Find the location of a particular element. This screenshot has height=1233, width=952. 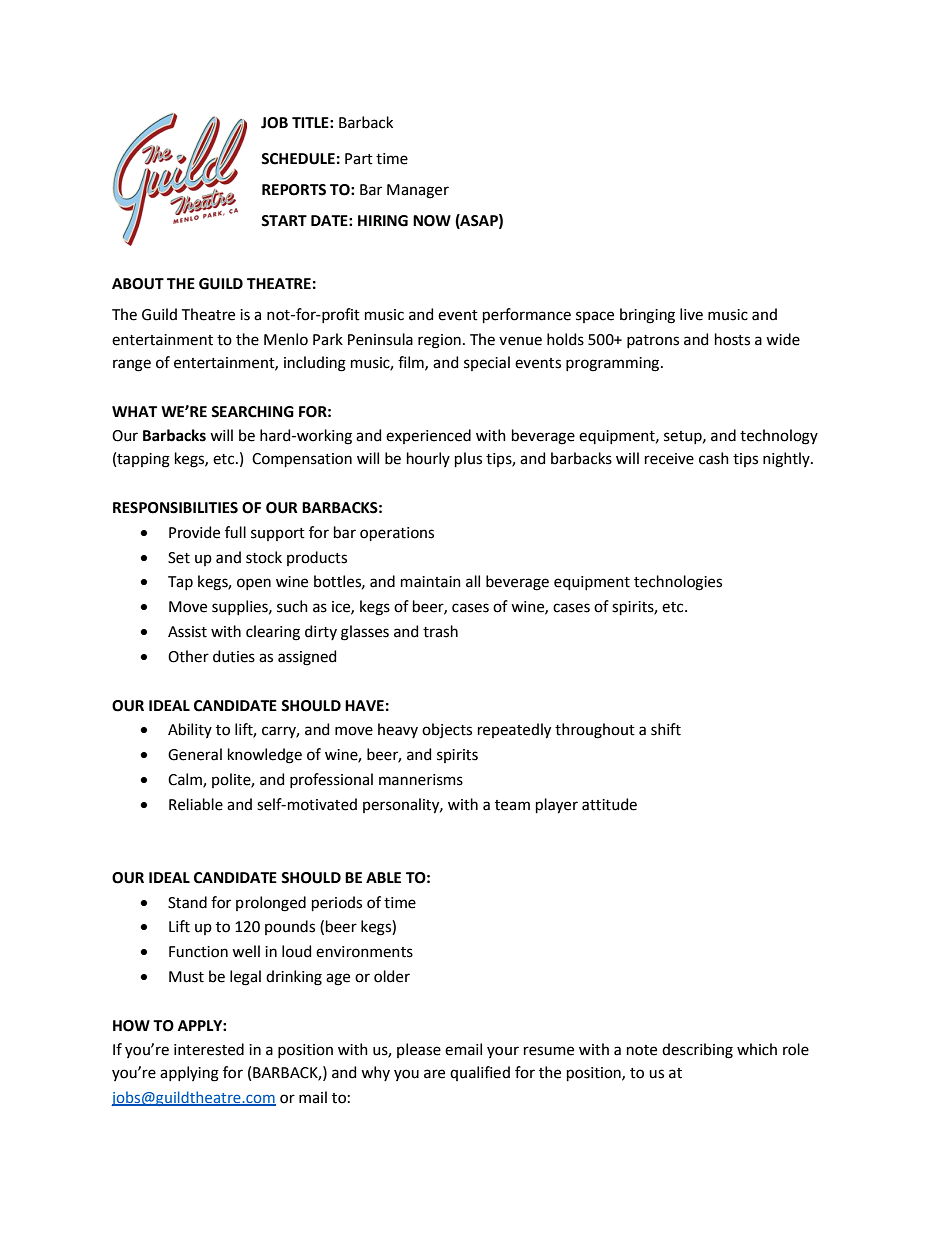

your is located at coordinates (503, 1052).
